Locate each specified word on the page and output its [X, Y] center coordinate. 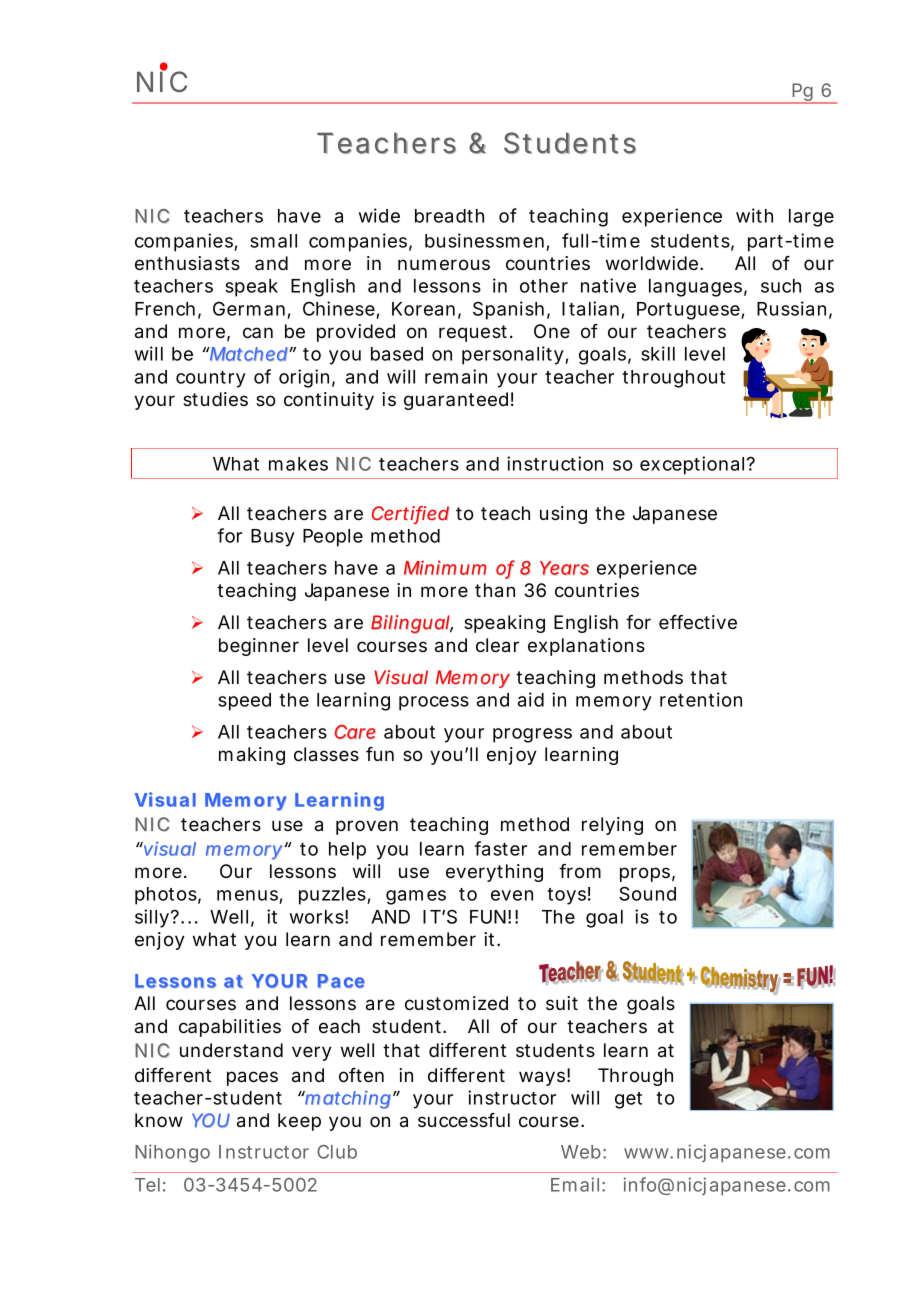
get [628, 1100]
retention [701, 699]
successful [464, 1120]
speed [244, 702]
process [434, 703]
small [273, 241]
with [754, 215]
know [159, 1120]
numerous [444, 265]
